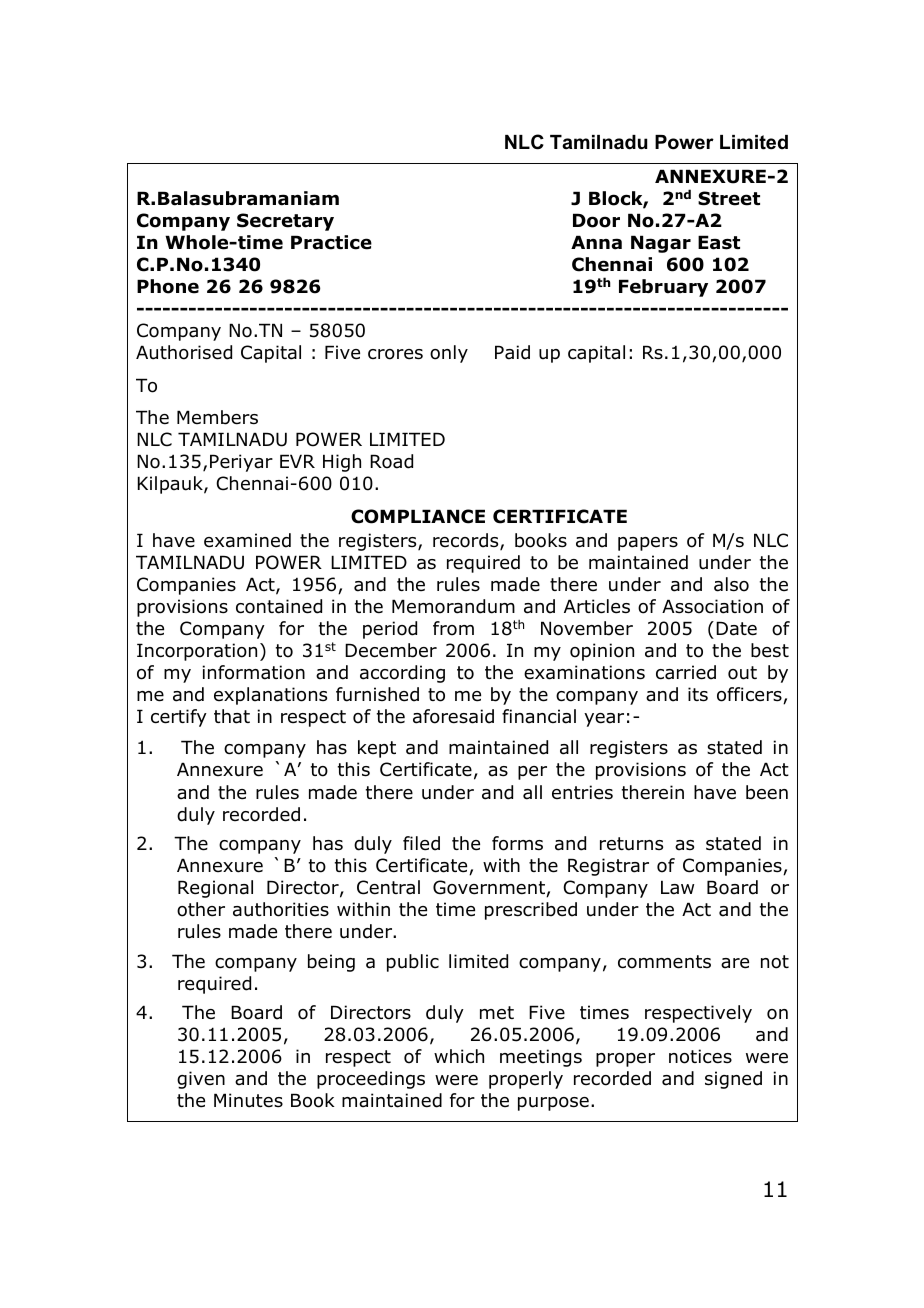 This page has width=924, height=1308. What do you see at coordinates (421, 843) in the page?
I see `filed` at bounding box center [421, 843].
